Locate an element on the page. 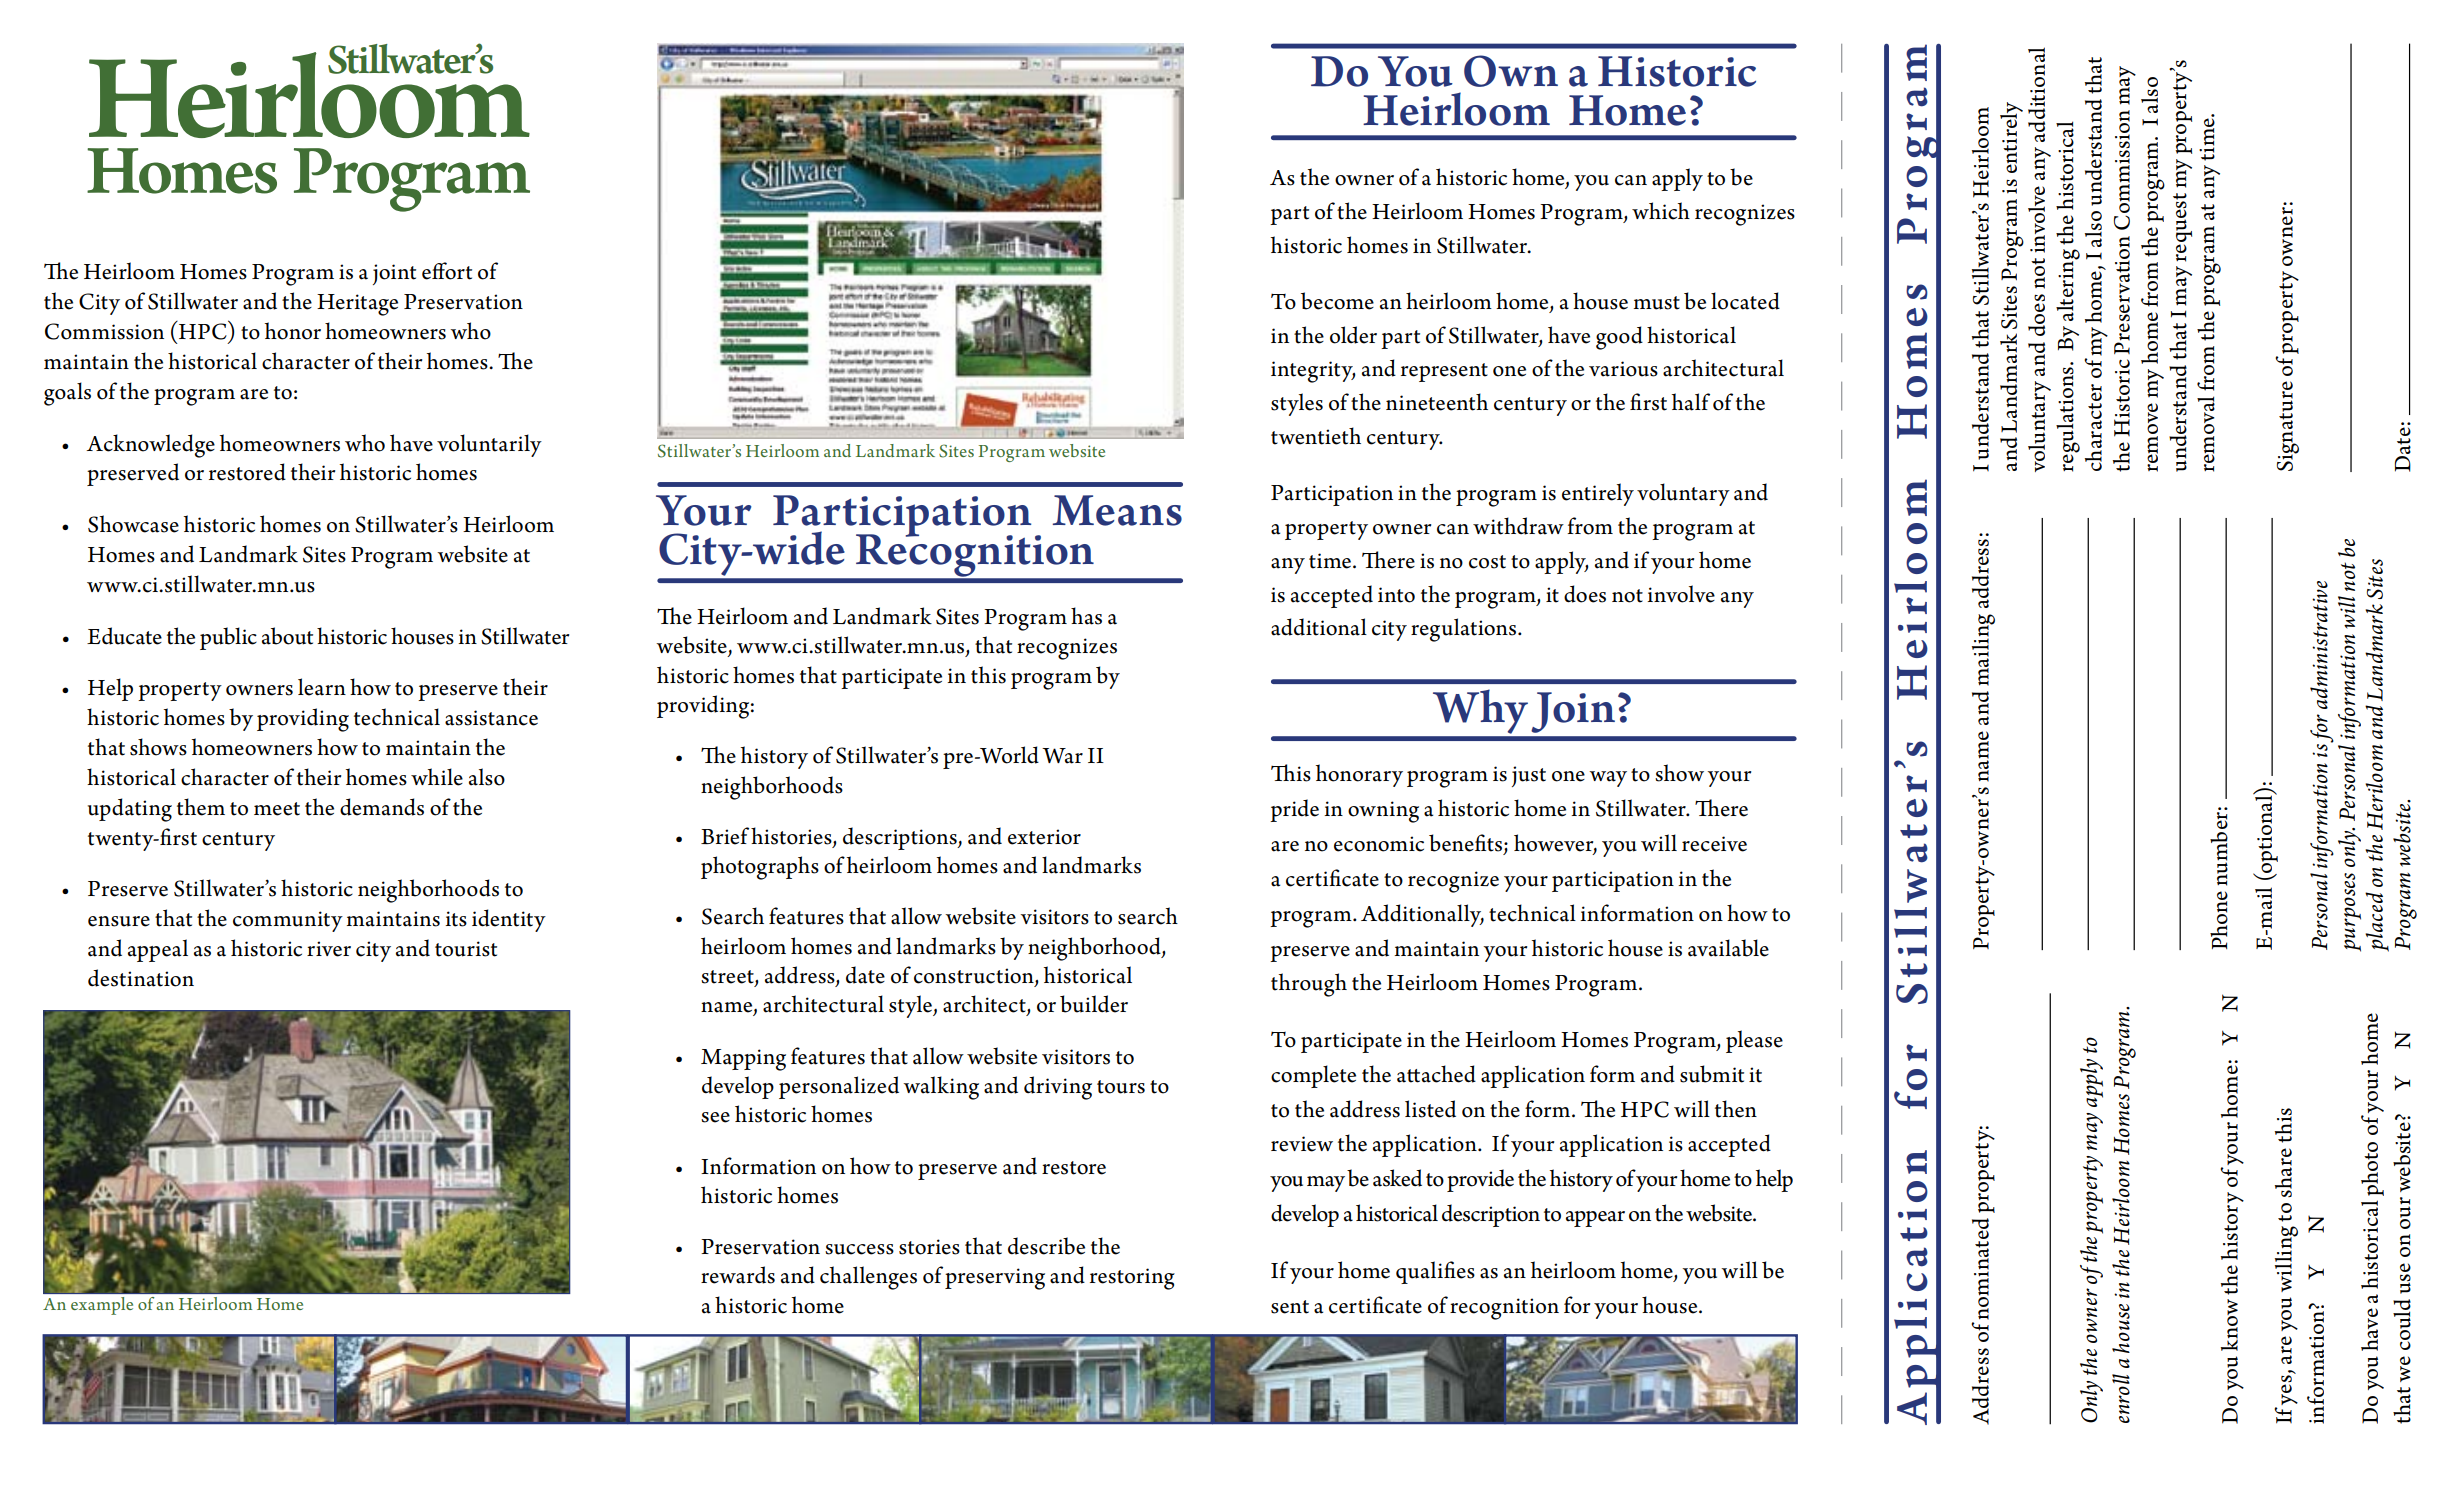 This document has width=2454, height=1490. effort is located at coordinates (447, 271).
